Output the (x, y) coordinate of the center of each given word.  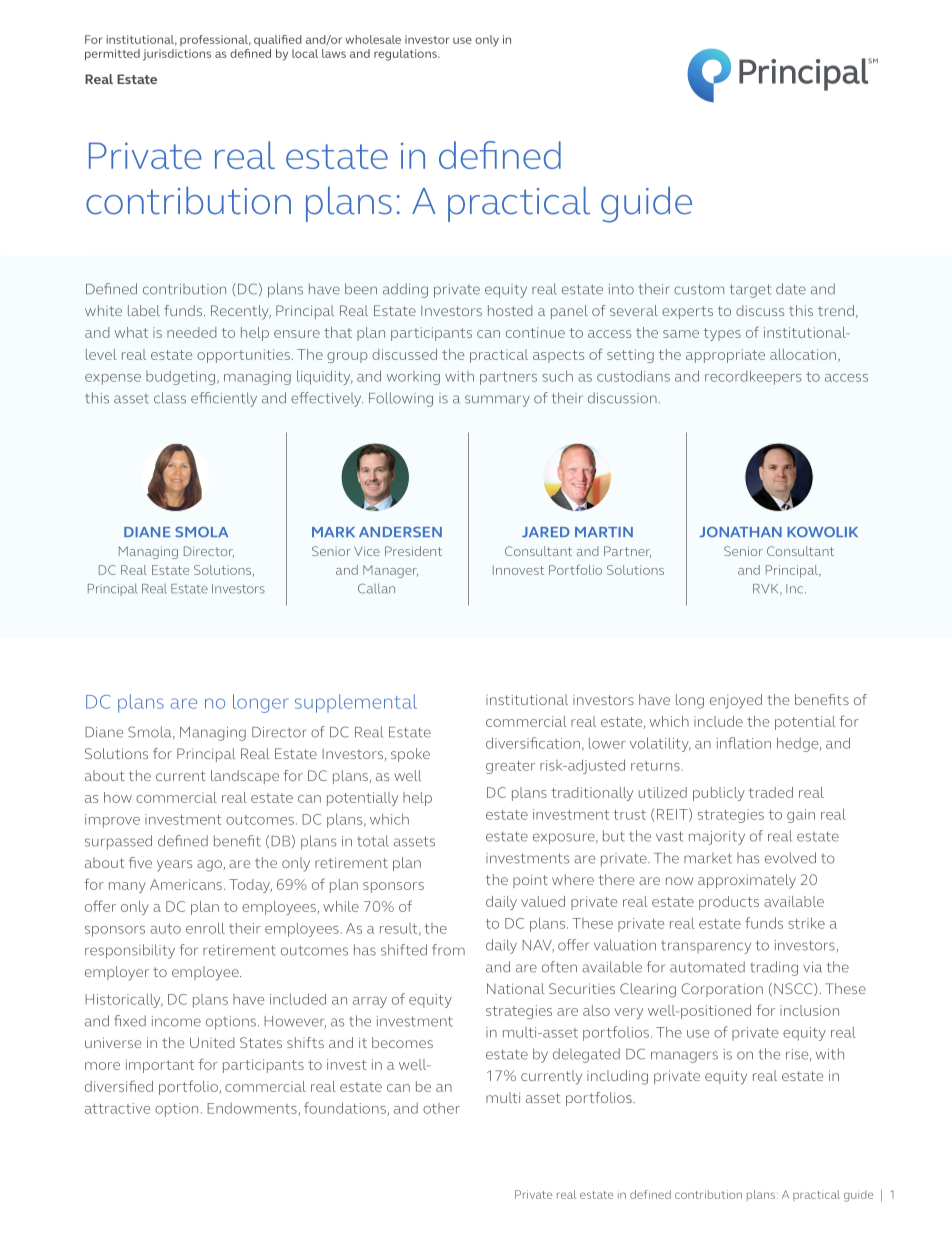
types (722, 334)
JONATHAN (740, 532)
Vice (367, 551)
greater (510, 767)
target (750, 291)
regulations (406, 55)
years (174, 866)
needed (192, 332)
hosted (510, 310)
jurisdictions (177, 55)
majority (717, 838)
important (160, 1066)
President (413, 551)
